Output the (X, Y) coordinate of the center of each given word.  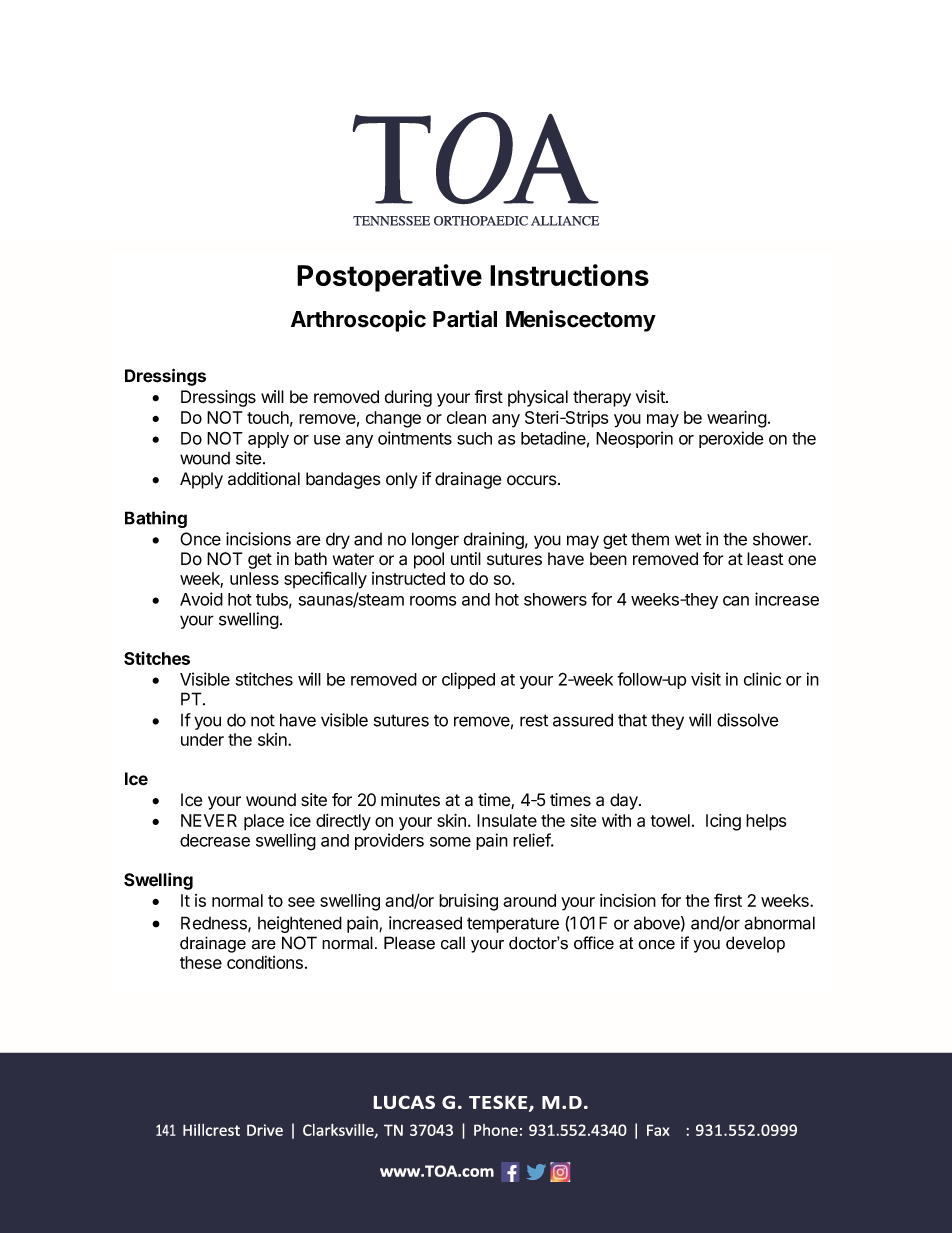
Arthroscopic (358, 321)
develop (755, 944)
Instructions (569, 275)
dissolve (748, 720)
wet (688, 539)
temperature (513, 925)
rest (534, 720)
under (202, 739)
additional (264, 479)
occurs (533, 480)
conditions (265, 962)
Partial (465, 319)
